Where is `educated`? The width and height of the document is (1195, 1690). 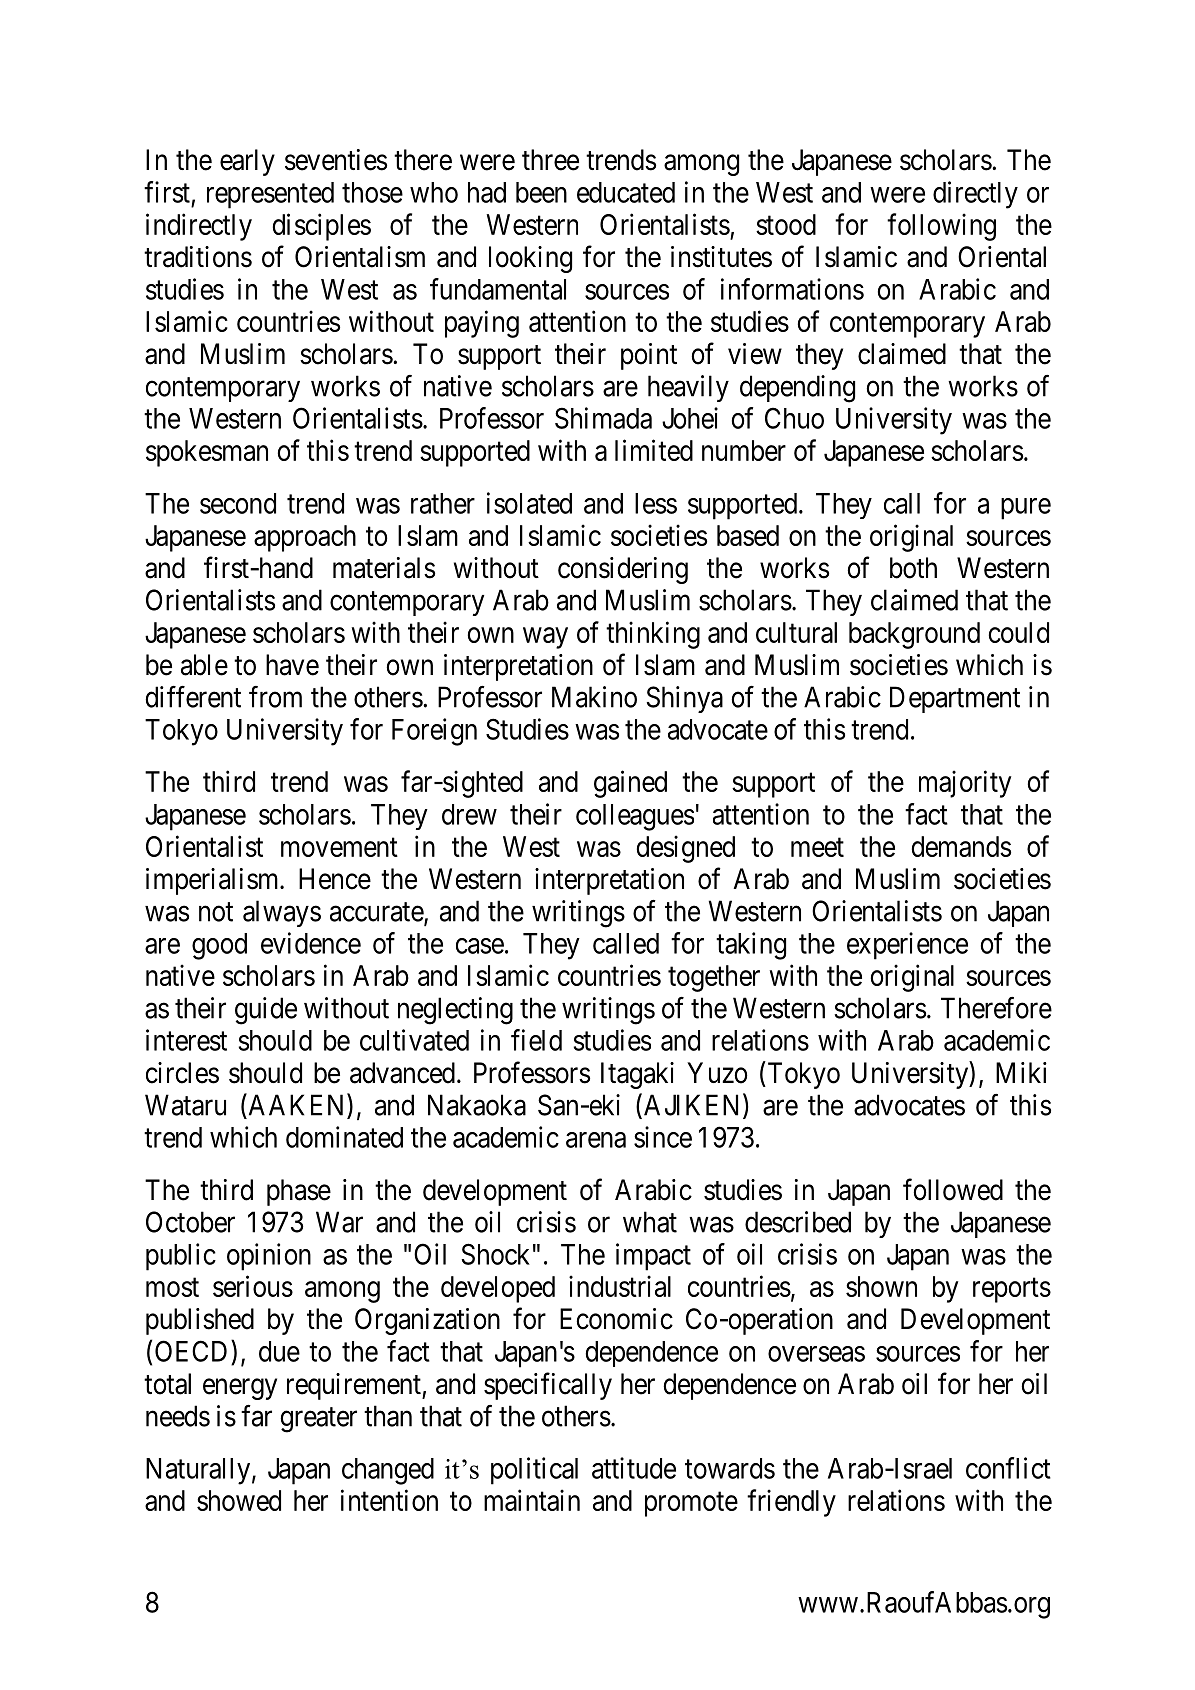
educated is located at coordinates (626, 192).
